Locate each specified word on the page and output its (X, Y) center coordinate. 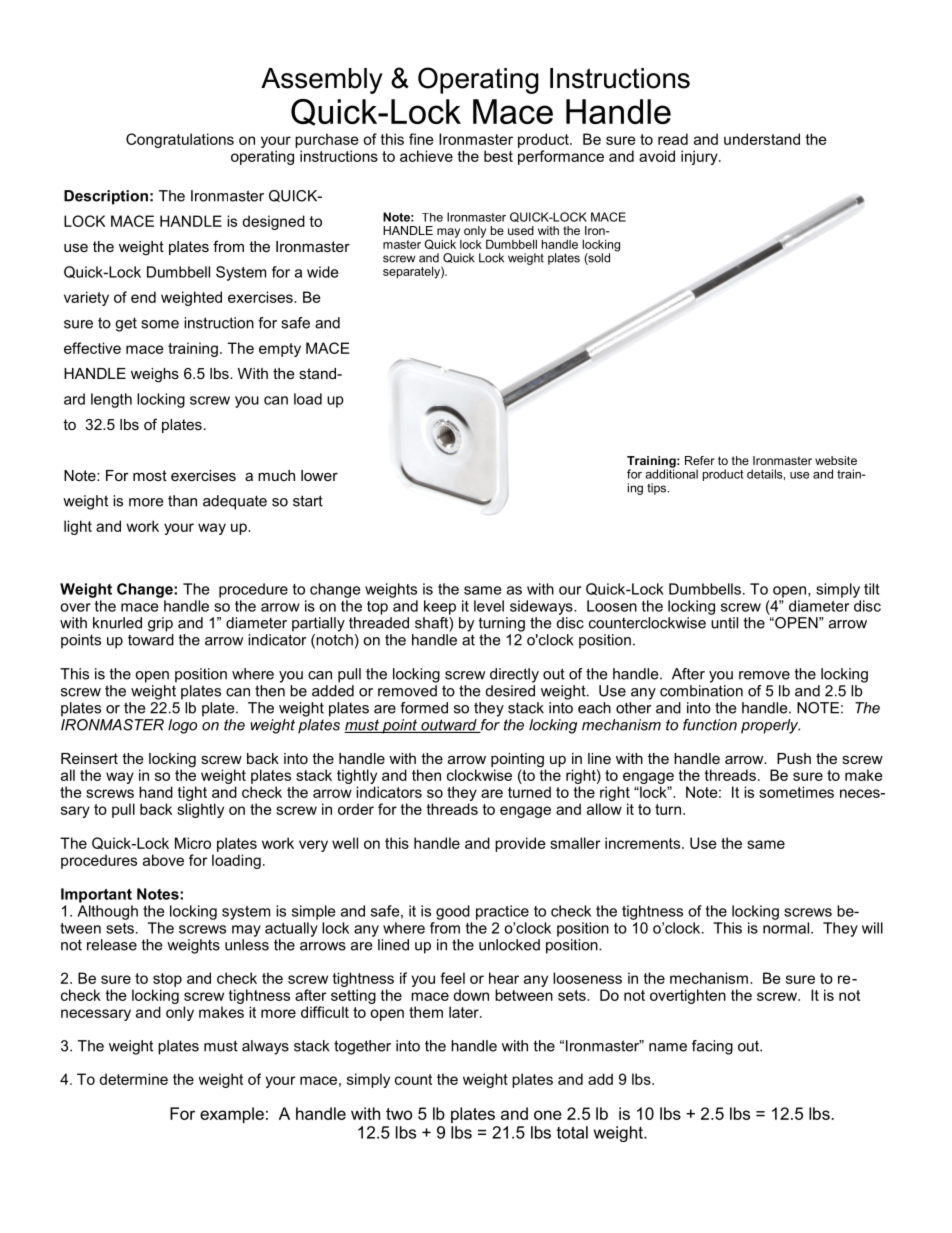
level (489, 606)
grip (160, 624)
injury (700, 157)
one (548, 1115)
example (232, 1115)
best (498, 156)
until (724, 623)
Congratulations (180, 140)
